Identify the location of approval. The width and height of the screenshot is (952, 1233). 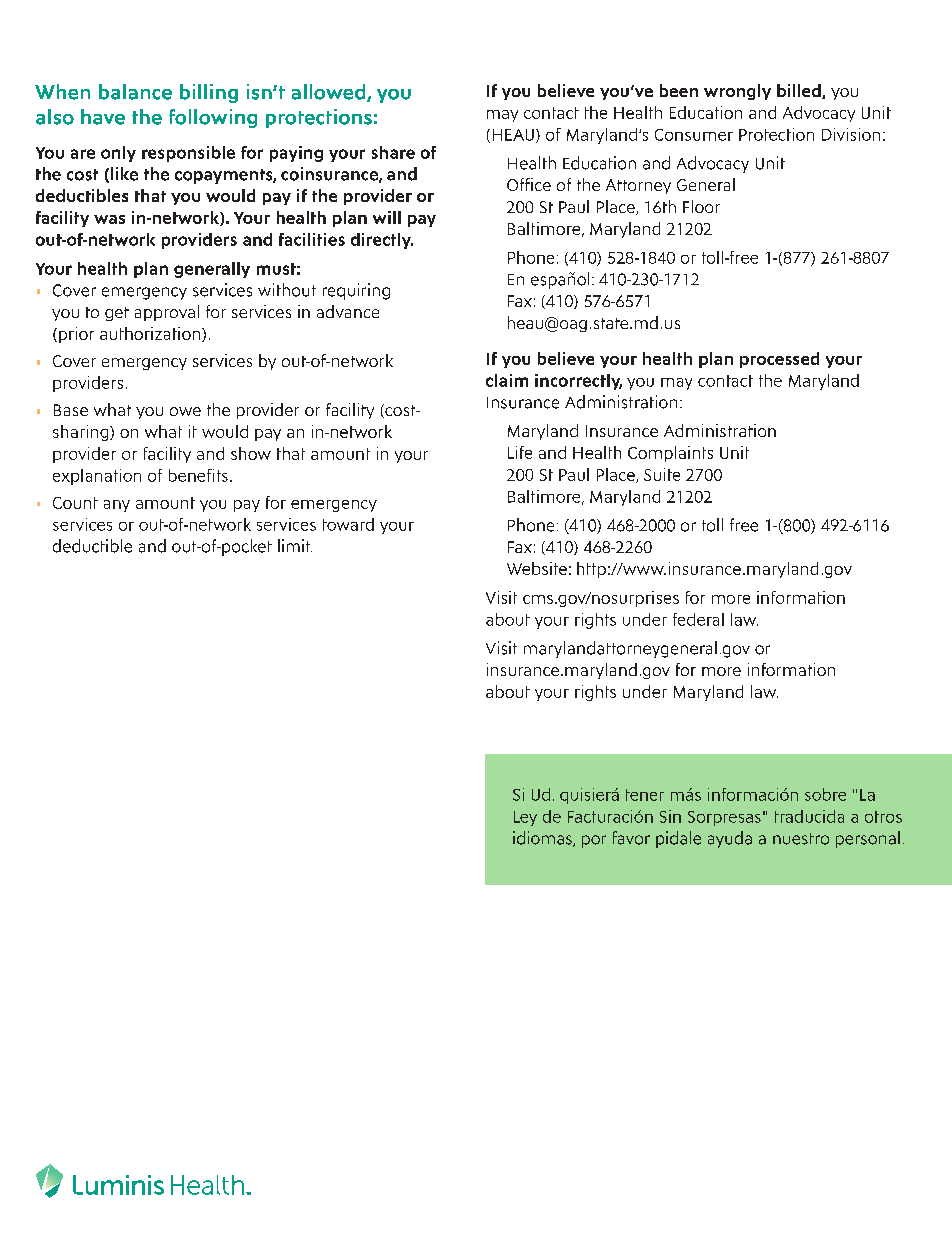
(167, 313).
